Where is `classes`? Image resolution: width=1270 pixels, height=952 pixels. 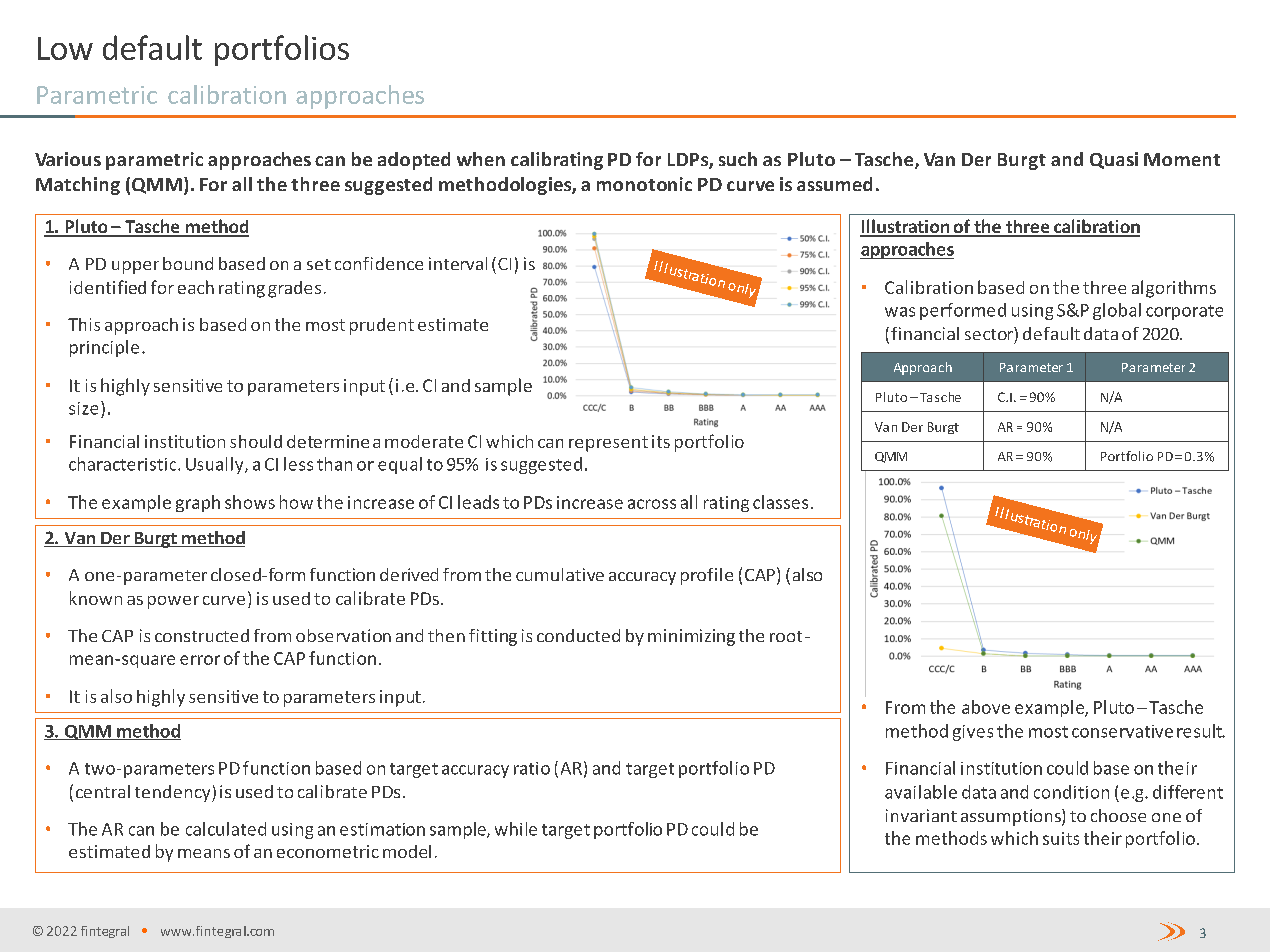
classes is located at coordinates (780, 502).
